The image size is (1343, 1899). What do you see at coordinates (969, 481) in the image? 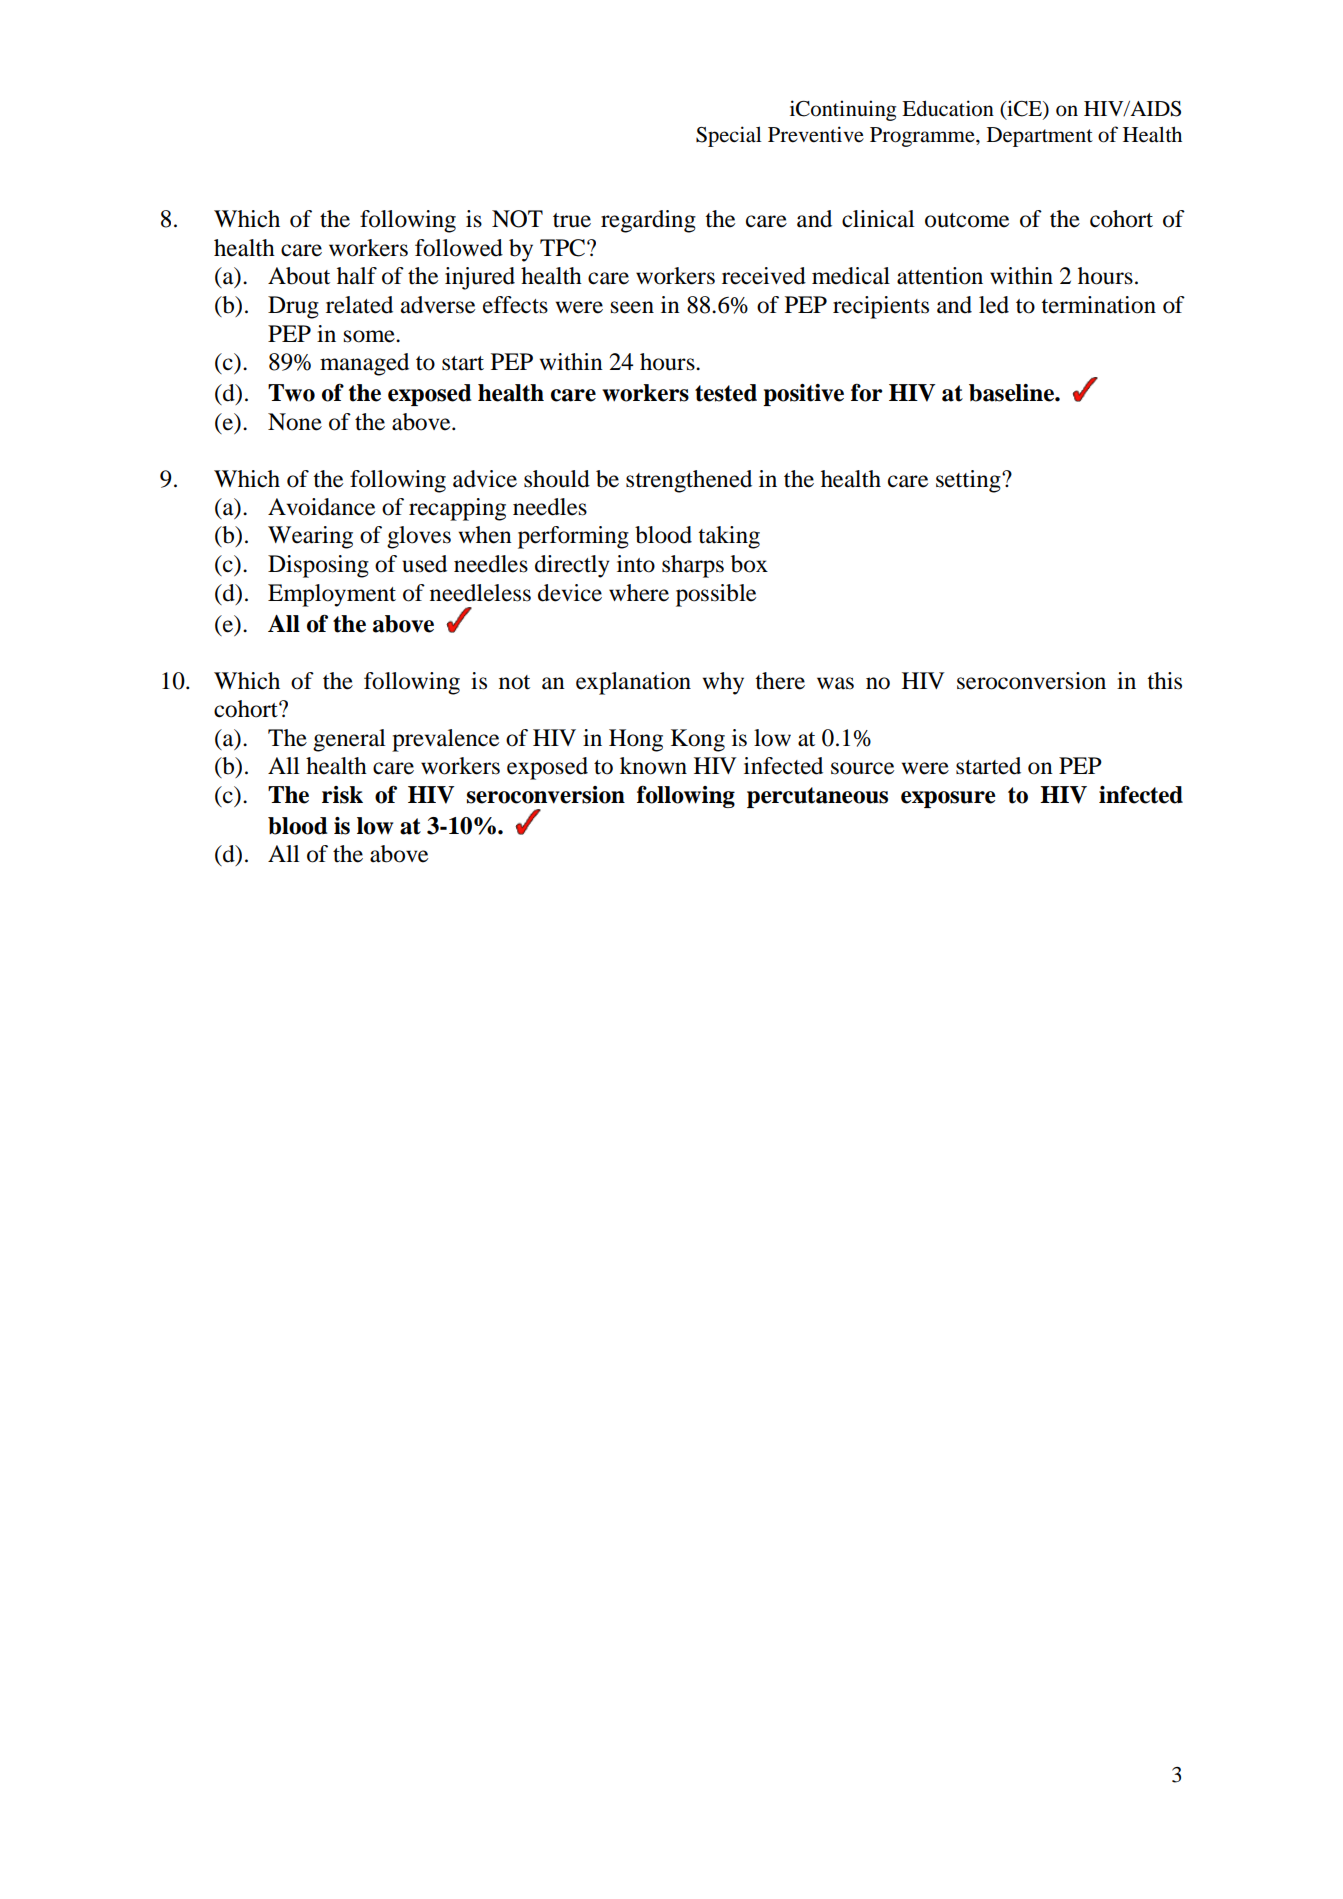
I see `setting` at bounding box center [969, 481].
